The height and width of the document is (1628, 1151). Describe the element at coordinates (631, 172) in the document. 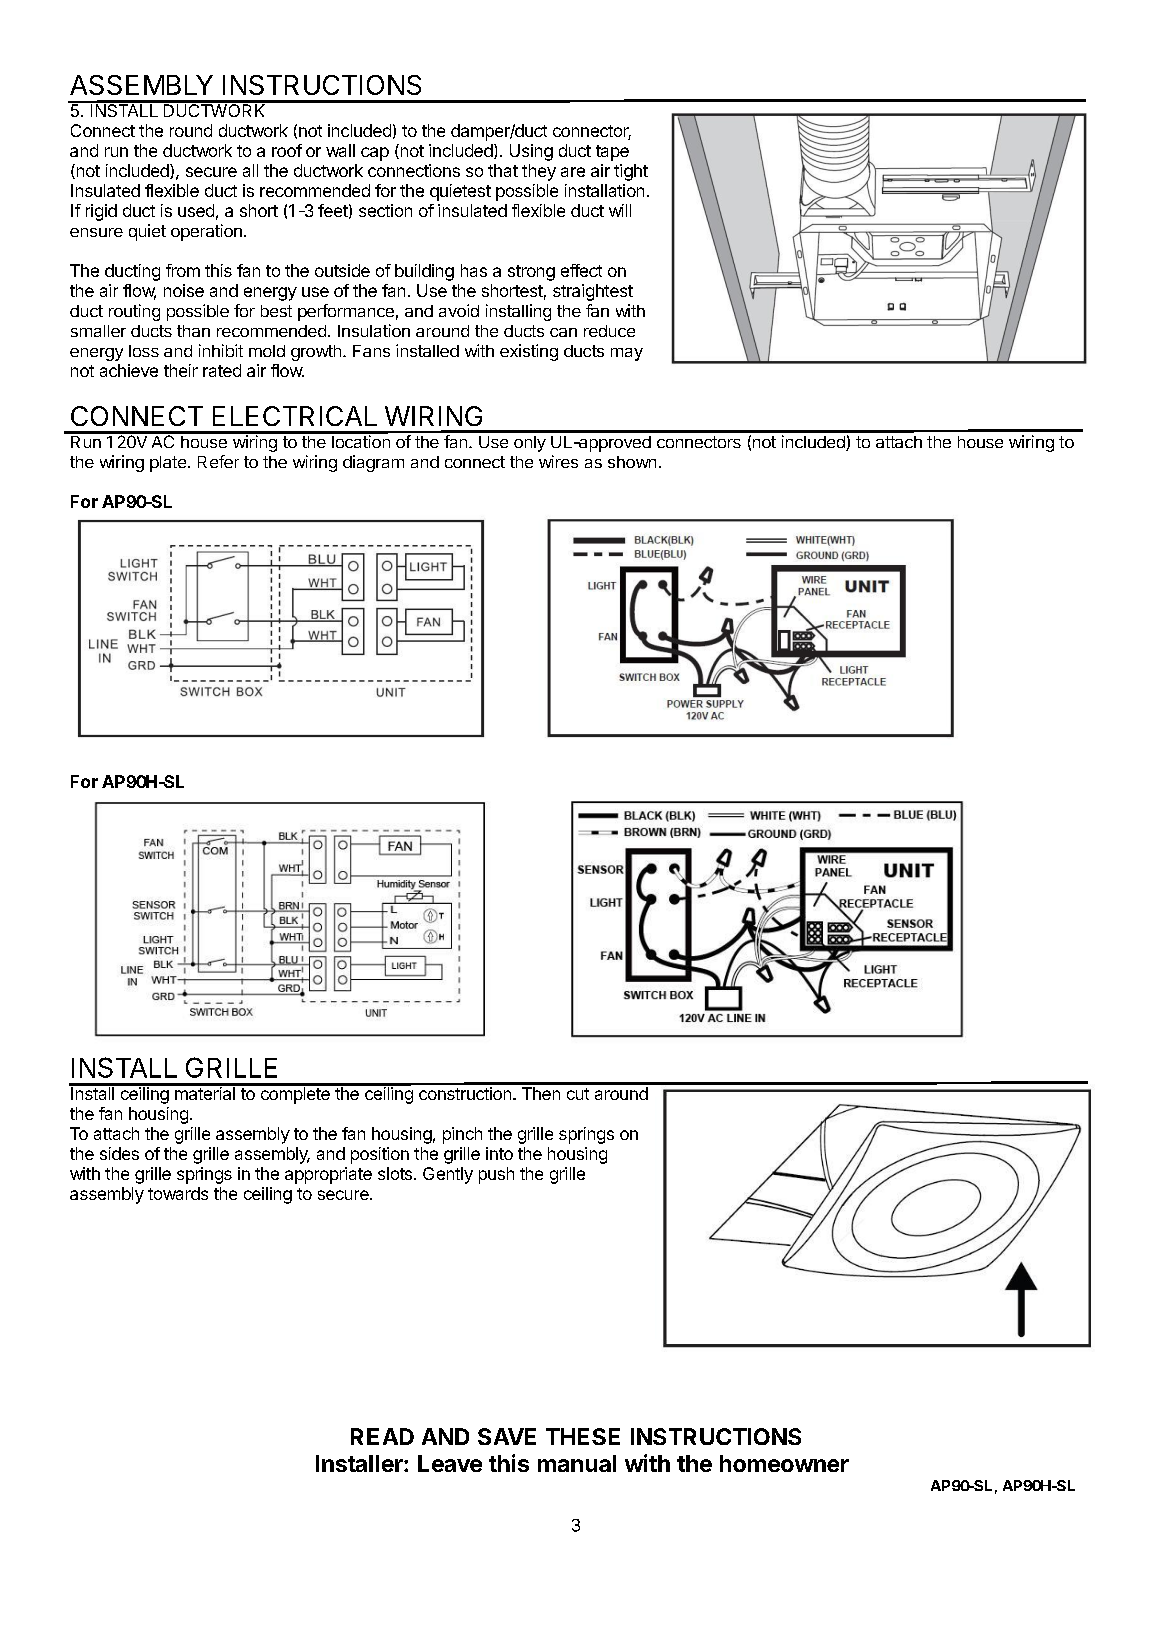

I see `tight` at that location.
